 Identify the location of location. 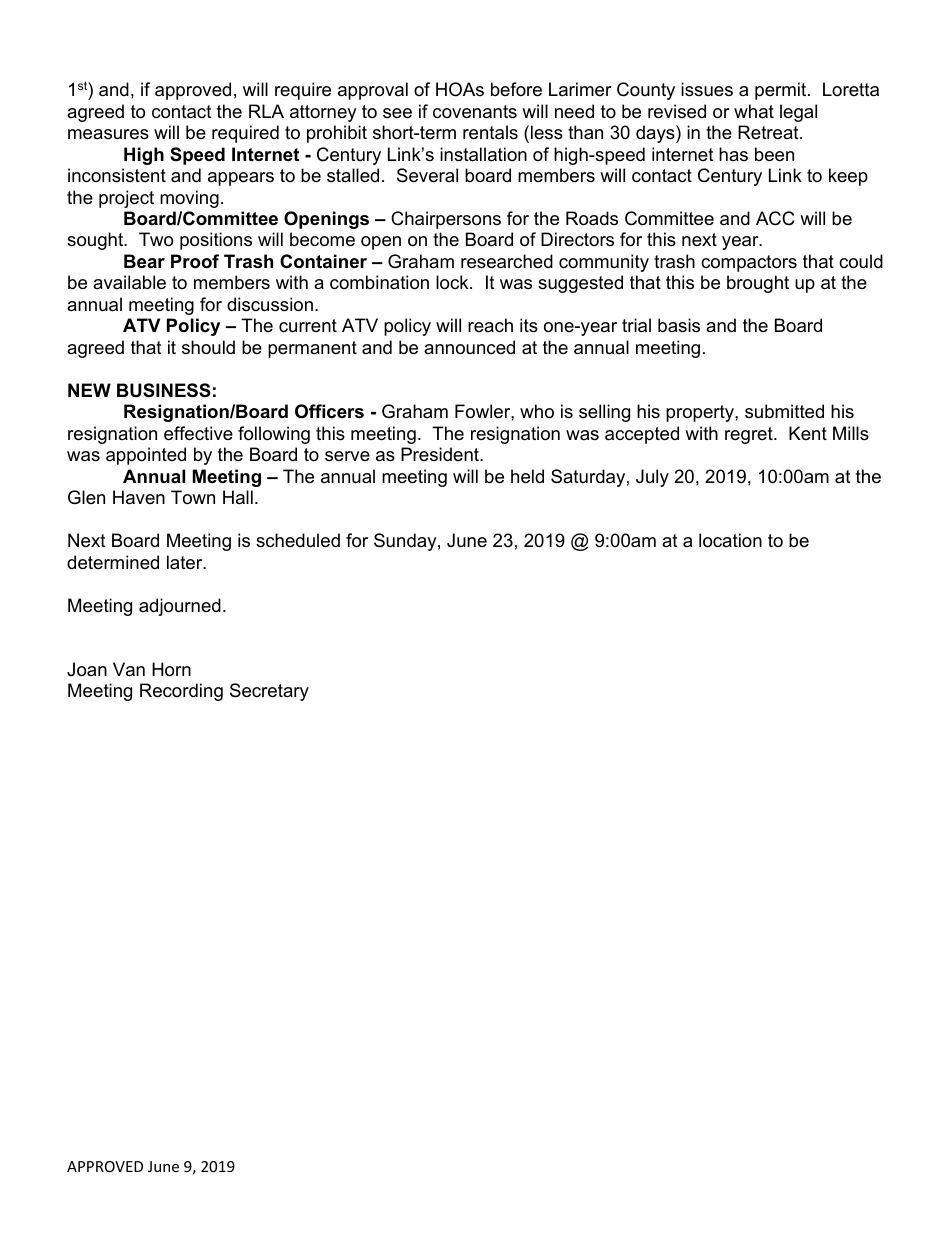
(730, 540).
